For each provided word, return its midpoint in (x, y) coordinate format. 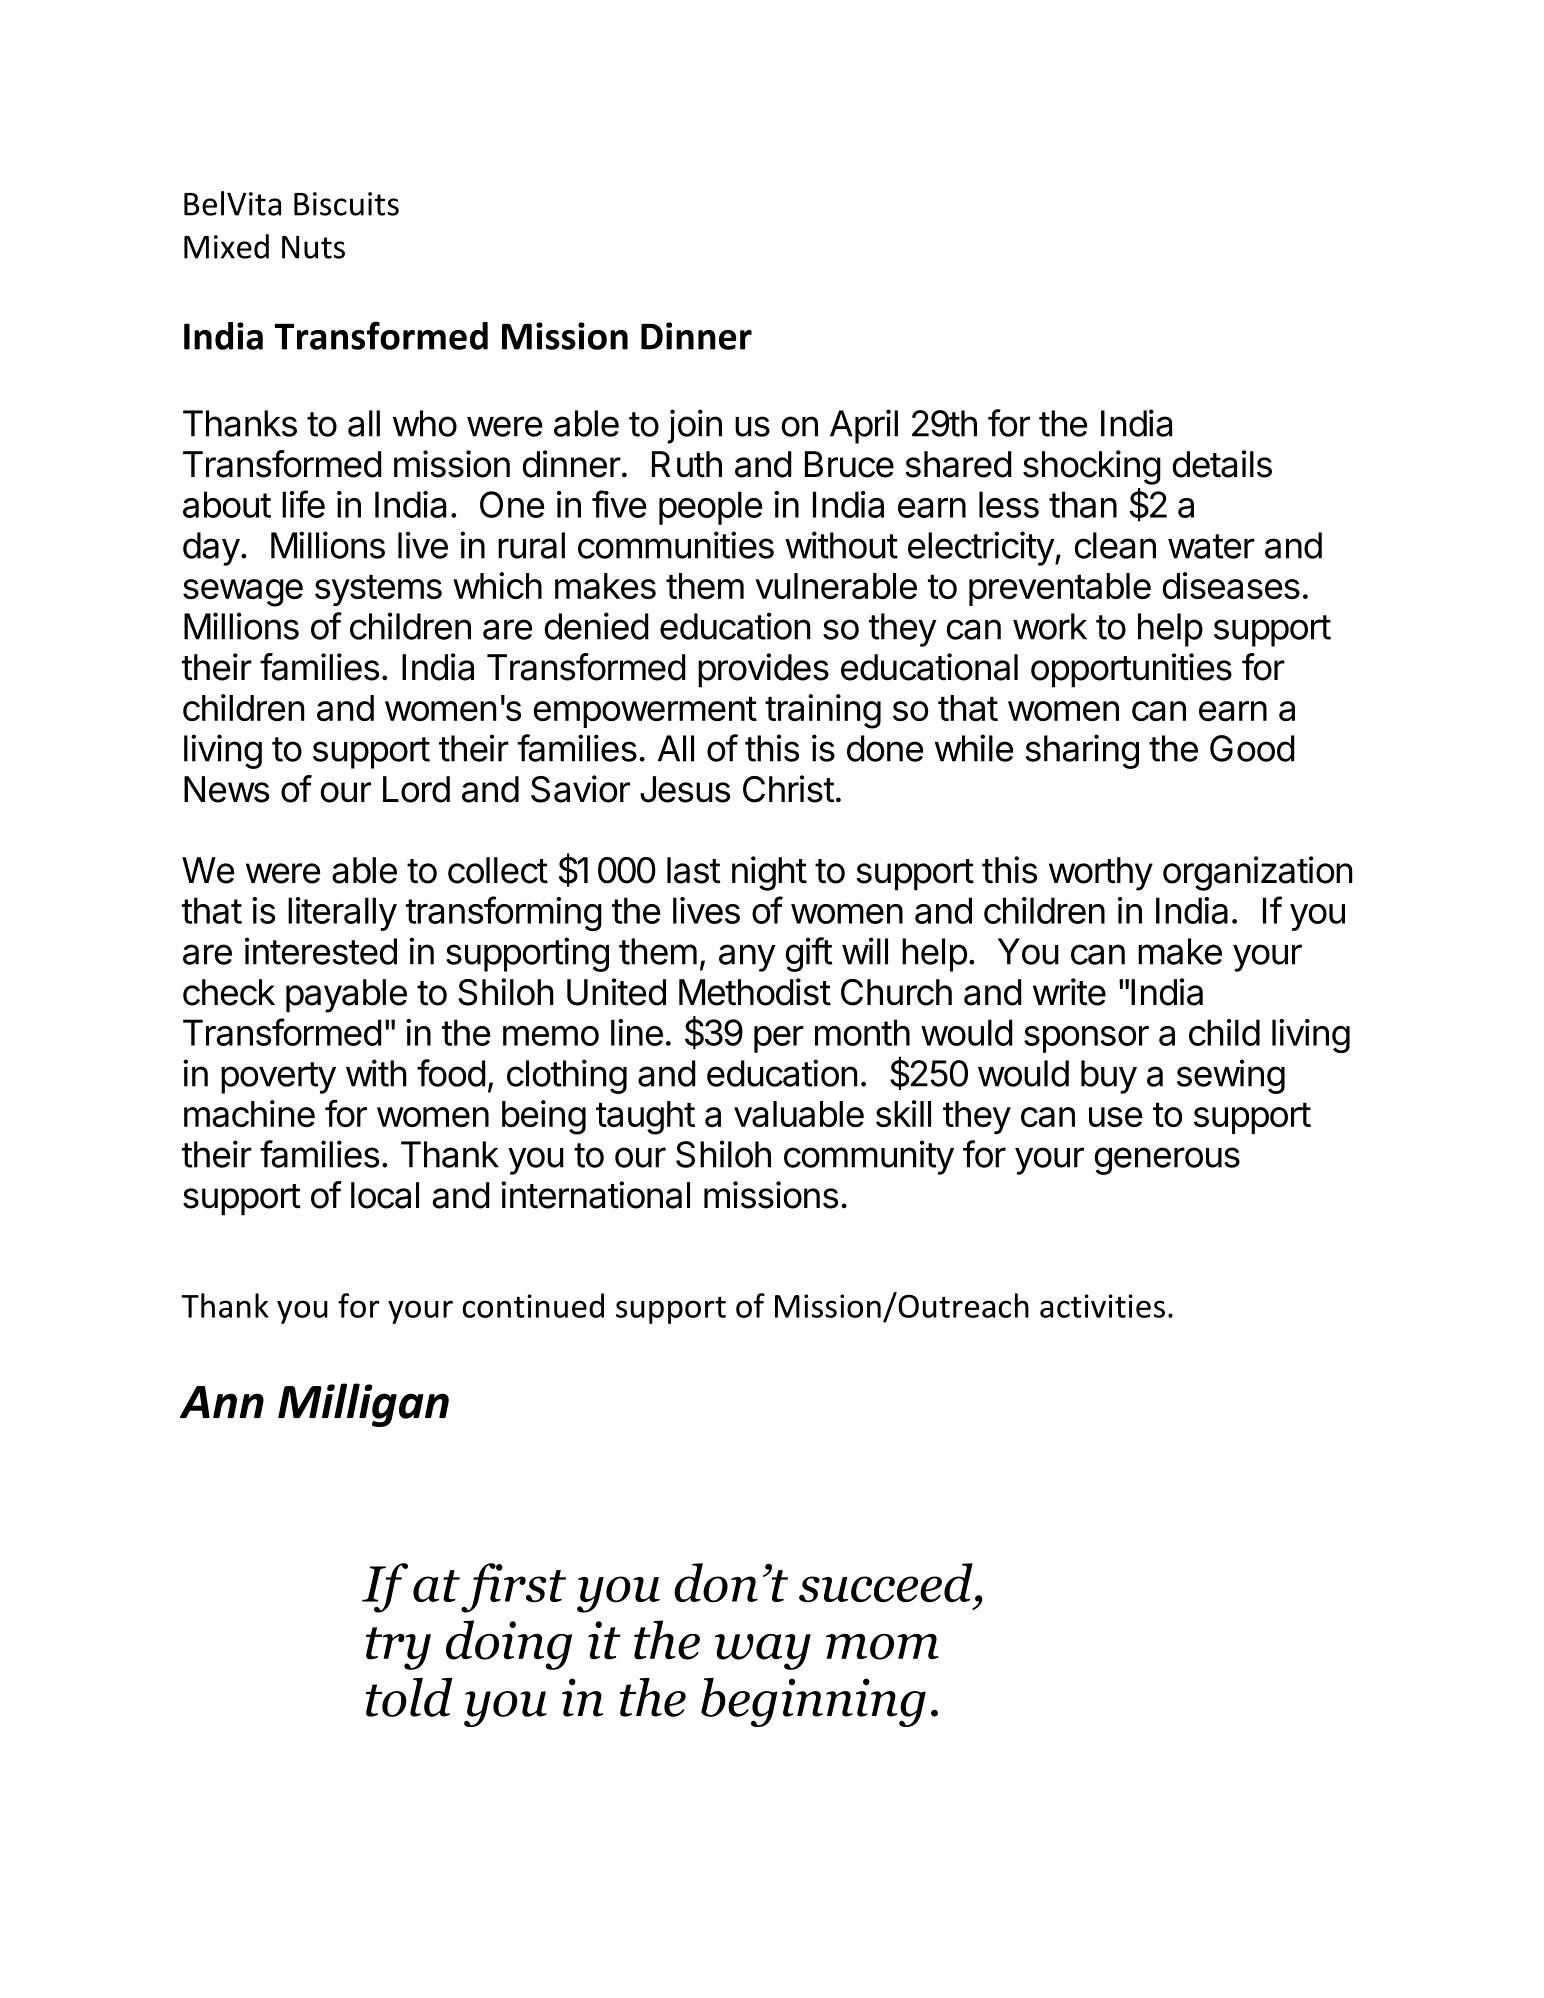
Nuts (313, 247)
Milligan (363, 1405)
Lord (416, 789)
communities (676, 545)
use (1115, 1117)
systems (378, 590)
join (694, 426)
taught (645, 1118)
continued (533, 1305)
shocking (1092, 467)
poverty (278, 1078)
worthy (1101, 874)
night (769, 873)
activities (1102, 1306)
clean (1115, 545)
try (398, 1648)
